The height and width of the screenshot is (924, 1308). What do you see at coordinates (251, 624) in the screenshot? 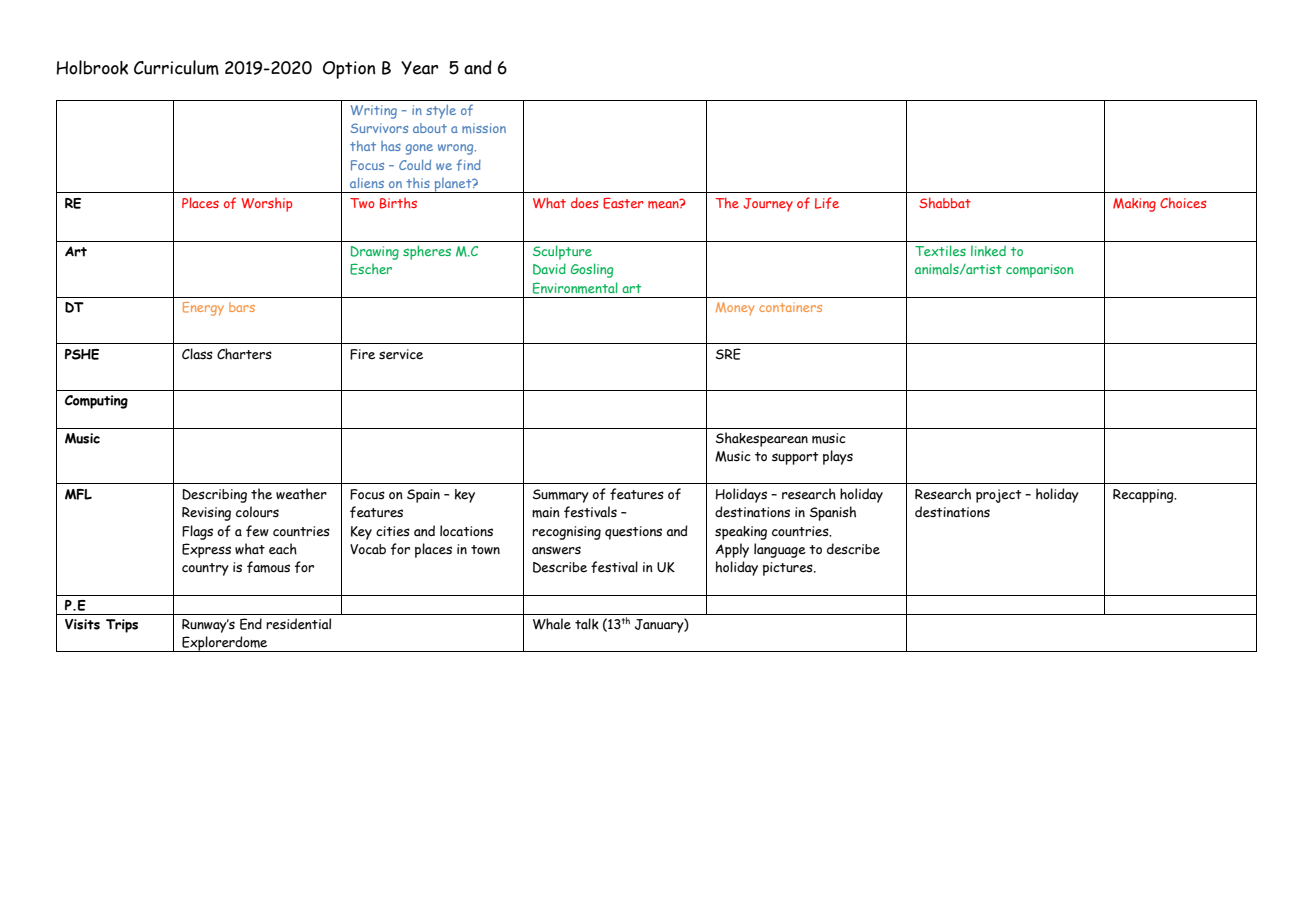
I see `End` at bounding box center [251, 624].
